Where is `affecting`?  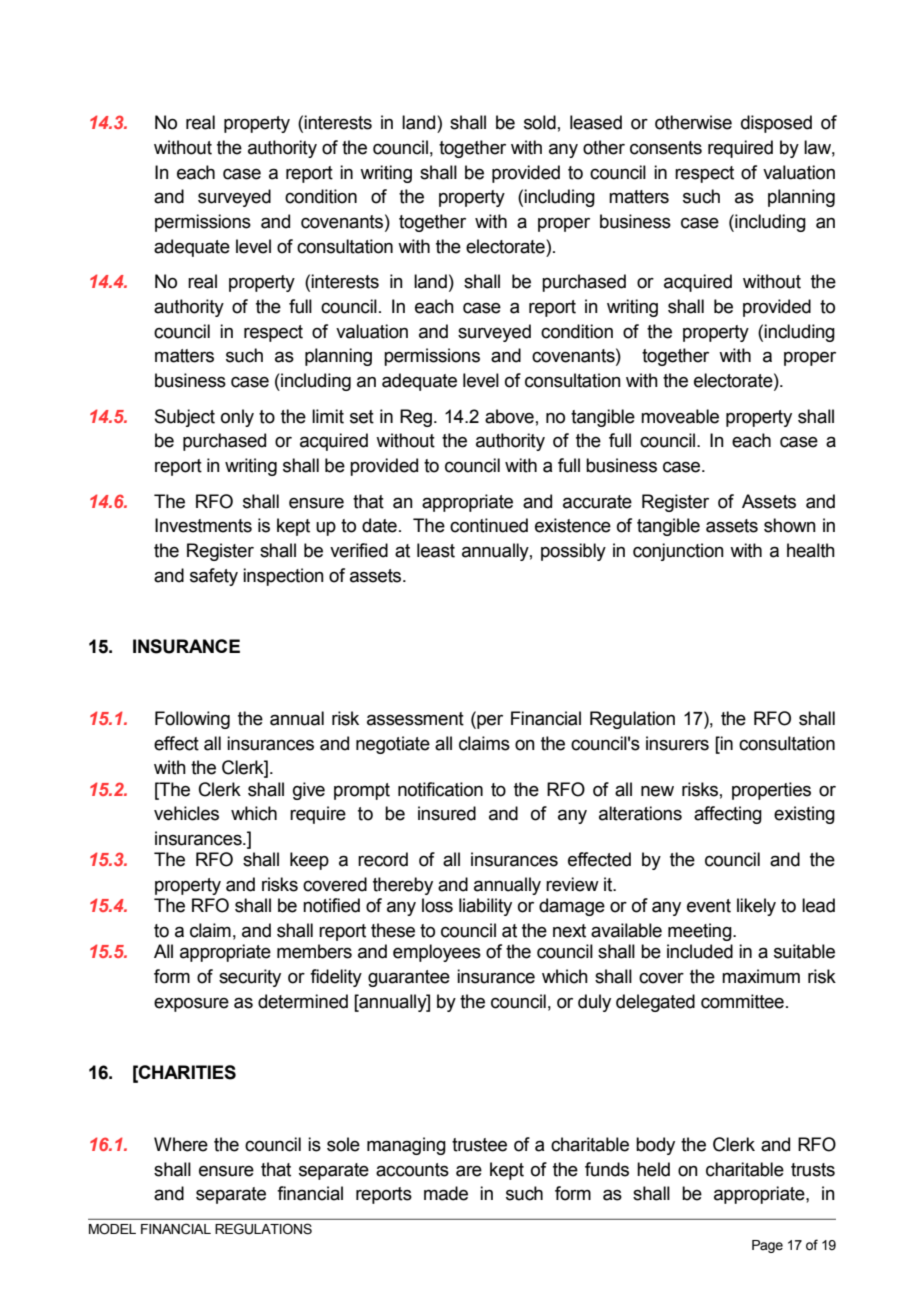
affecting is located at coordinates (728, 815).
